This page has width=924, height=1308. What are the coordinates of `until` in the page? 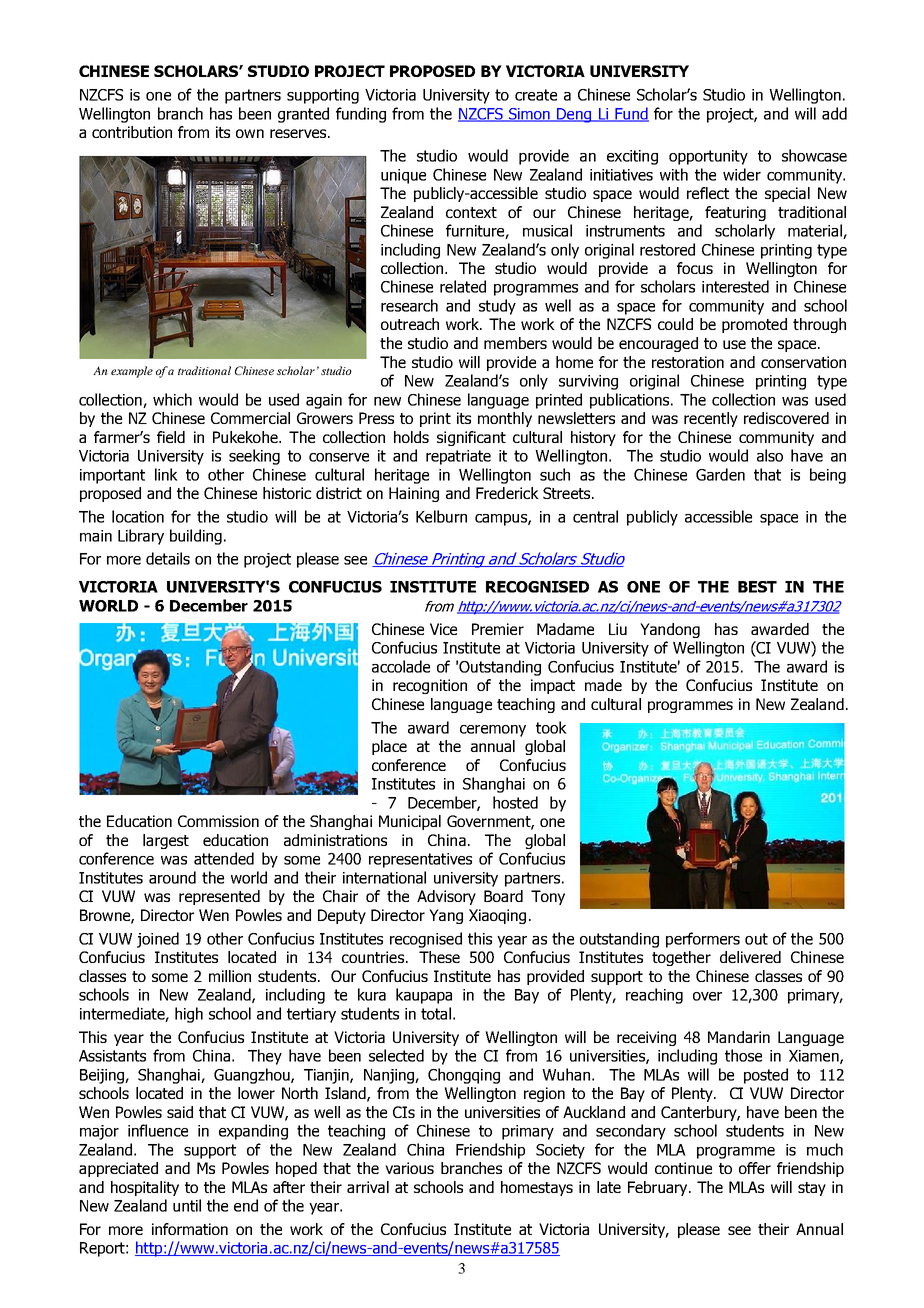 It's located at (187, 1205).
